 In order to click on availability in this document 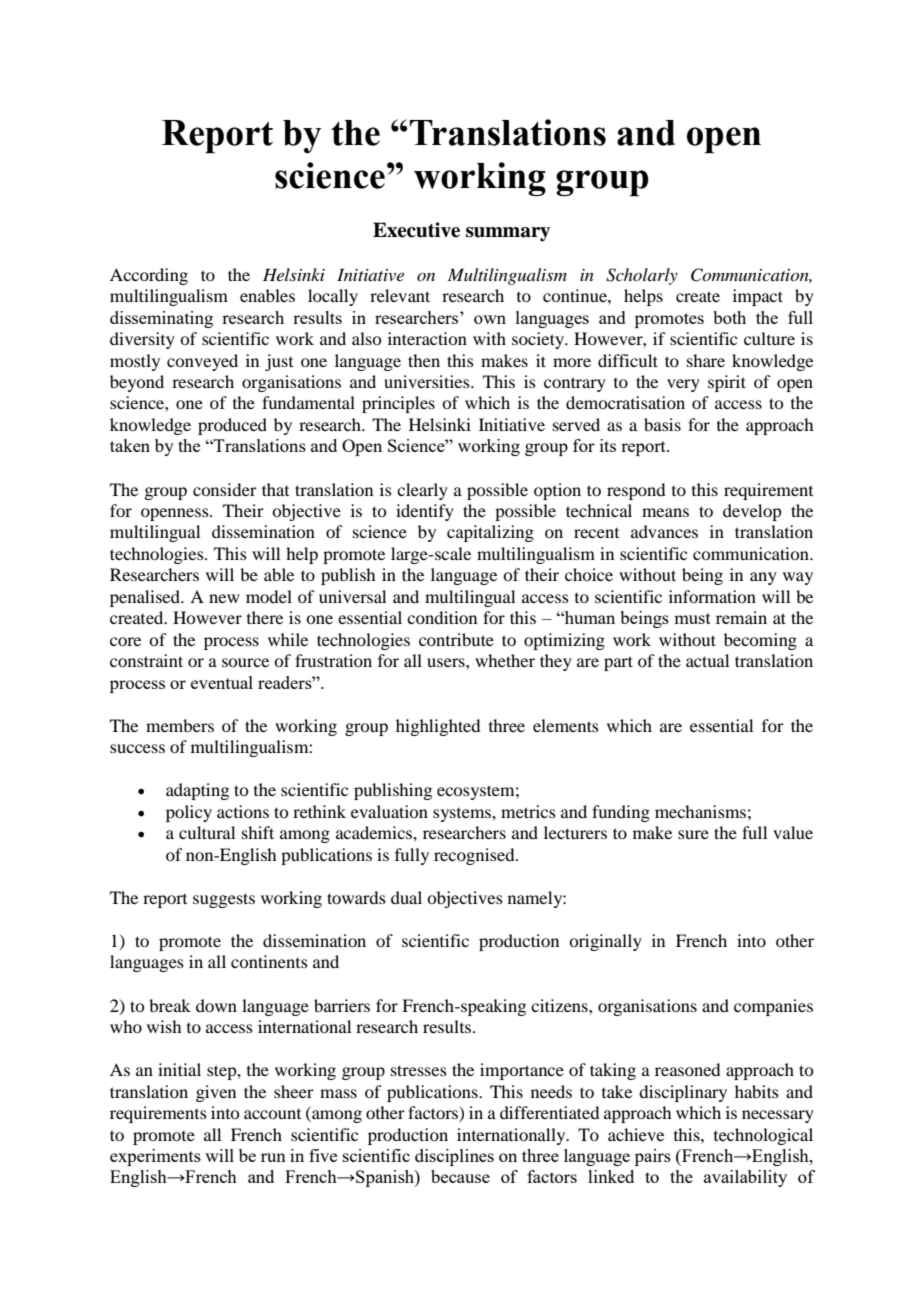, I will do `click(745, 1178)`.
